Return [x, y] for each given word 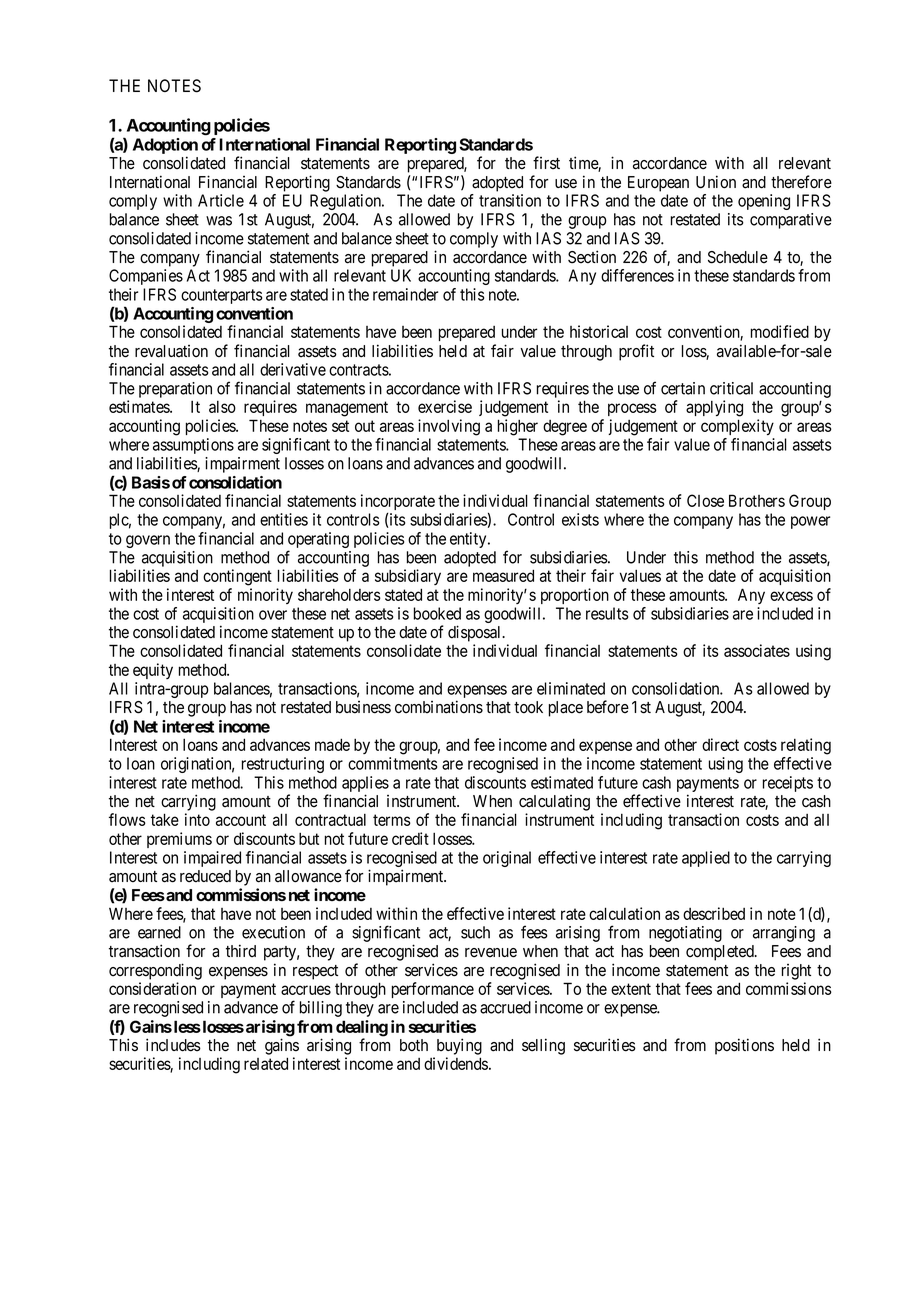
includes [173, 1045]
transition [510, 200]
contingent [237, 577]
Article [221, 200]
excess [791, 596]
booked [437, 613]
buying [459, 1046]
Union [716, 182]
